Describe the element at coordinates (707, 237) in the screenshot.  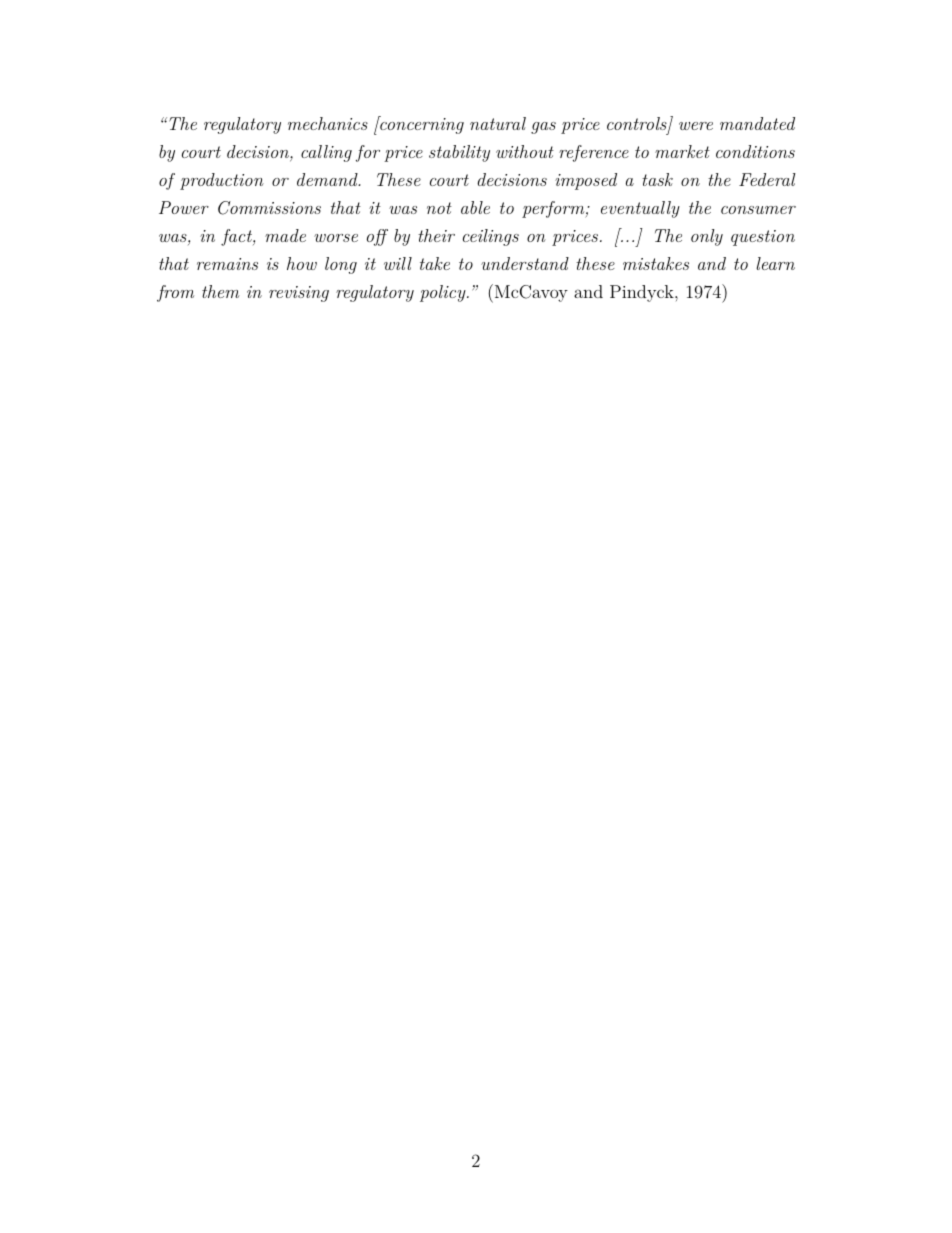
I see `only` at that location.
